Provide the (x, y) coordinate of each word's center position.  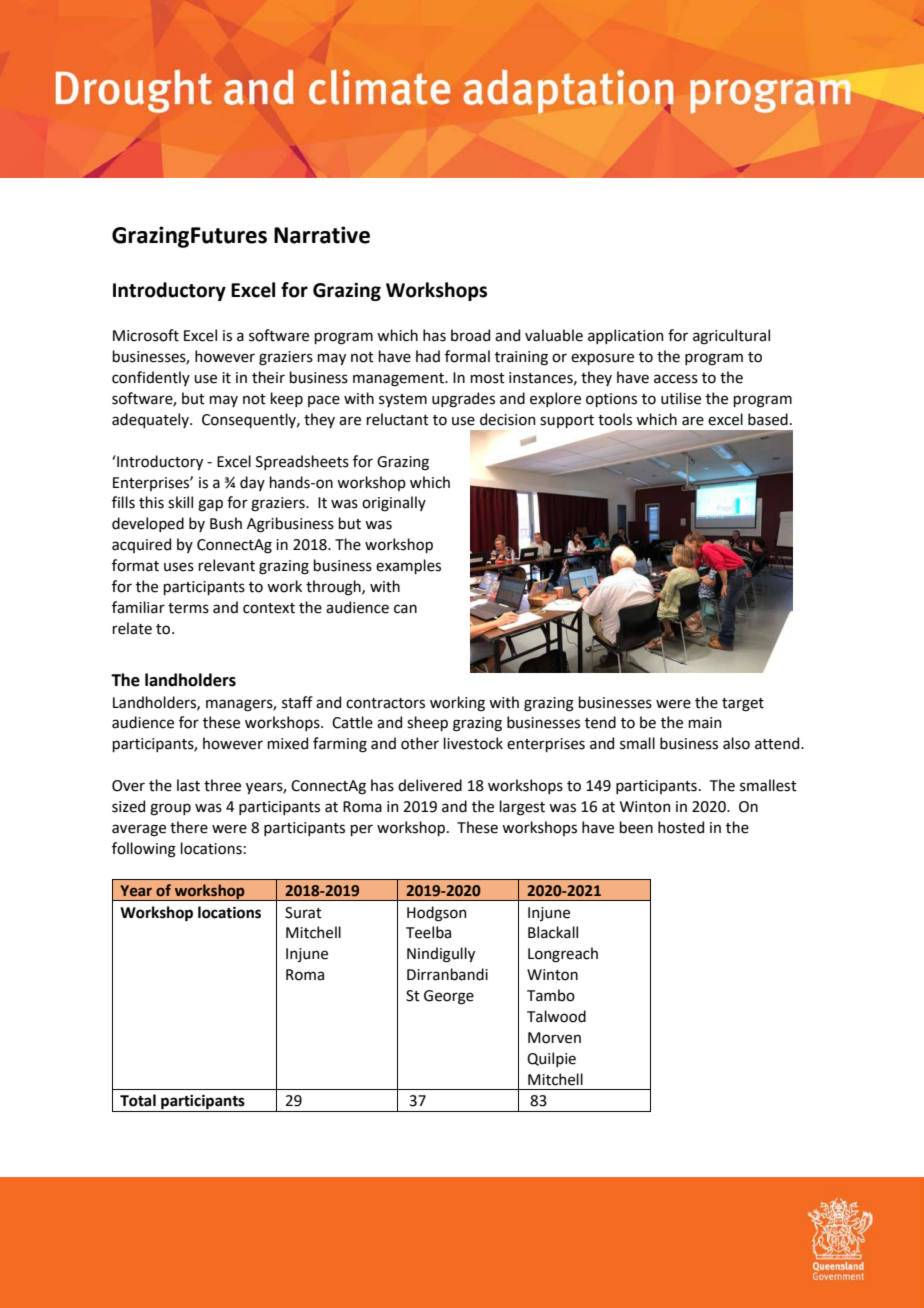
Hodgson (436, 914)
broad (470, 335)
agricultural (731, 337)
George (449, 997)
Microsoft (146, 335)
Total (138, 1100)
